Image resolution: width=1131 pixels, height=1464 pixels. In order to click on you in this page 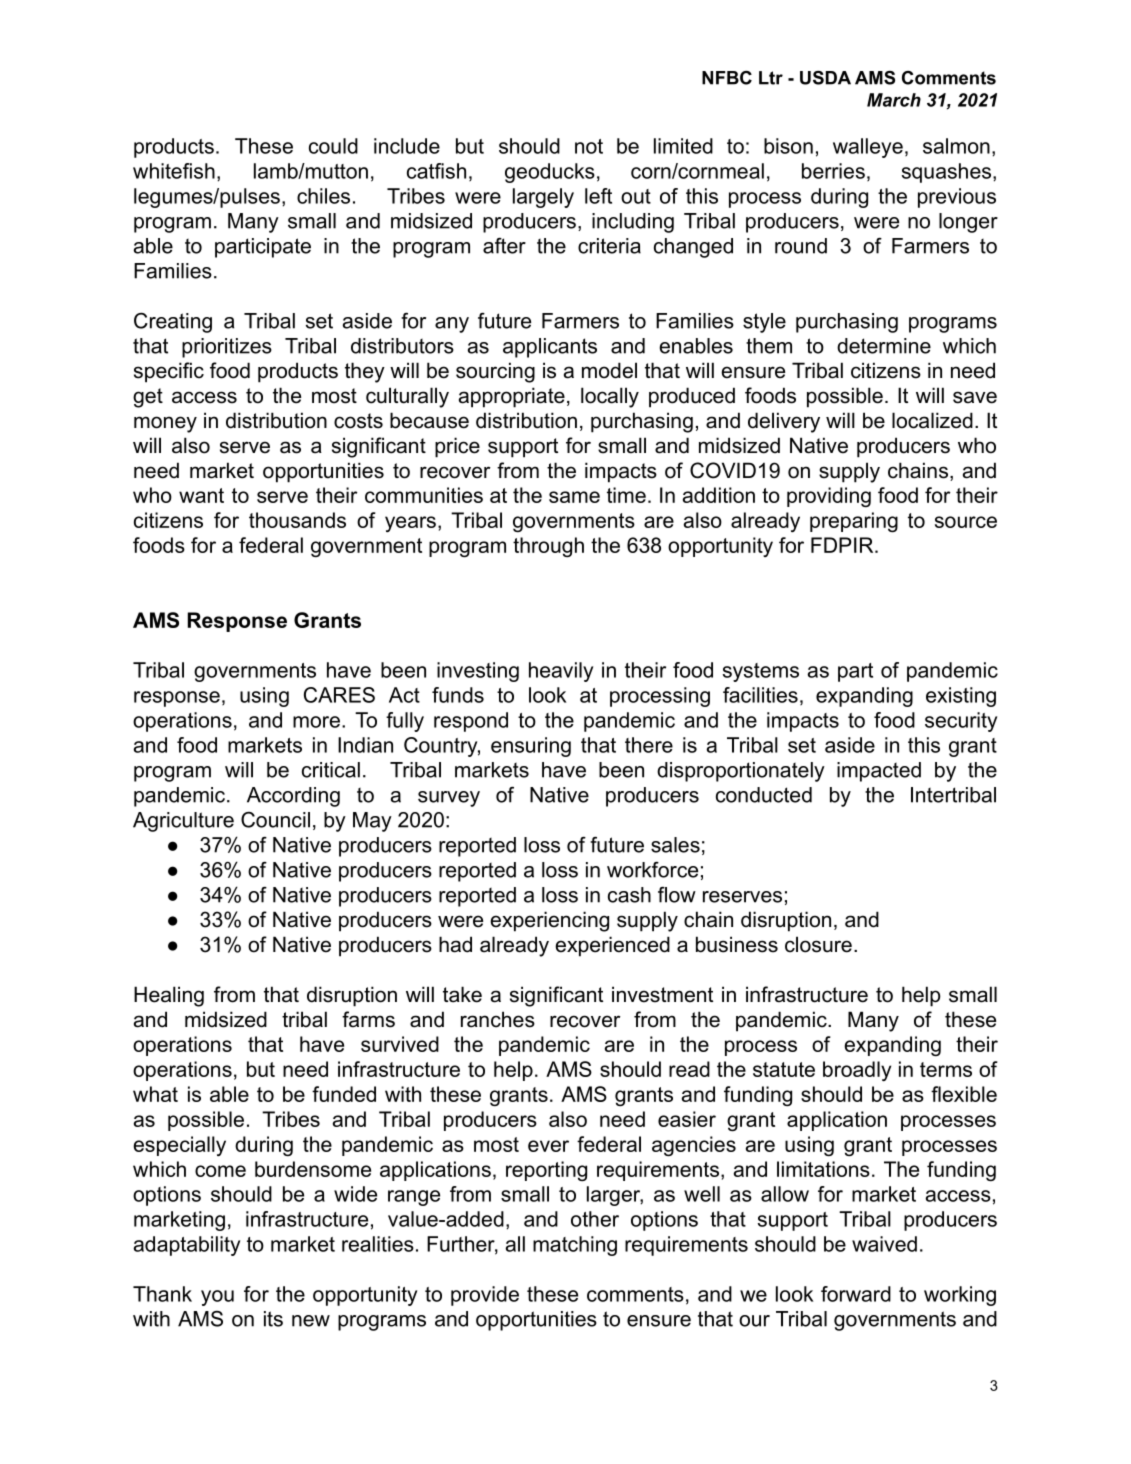, I will do `click(217, 1298)`.
